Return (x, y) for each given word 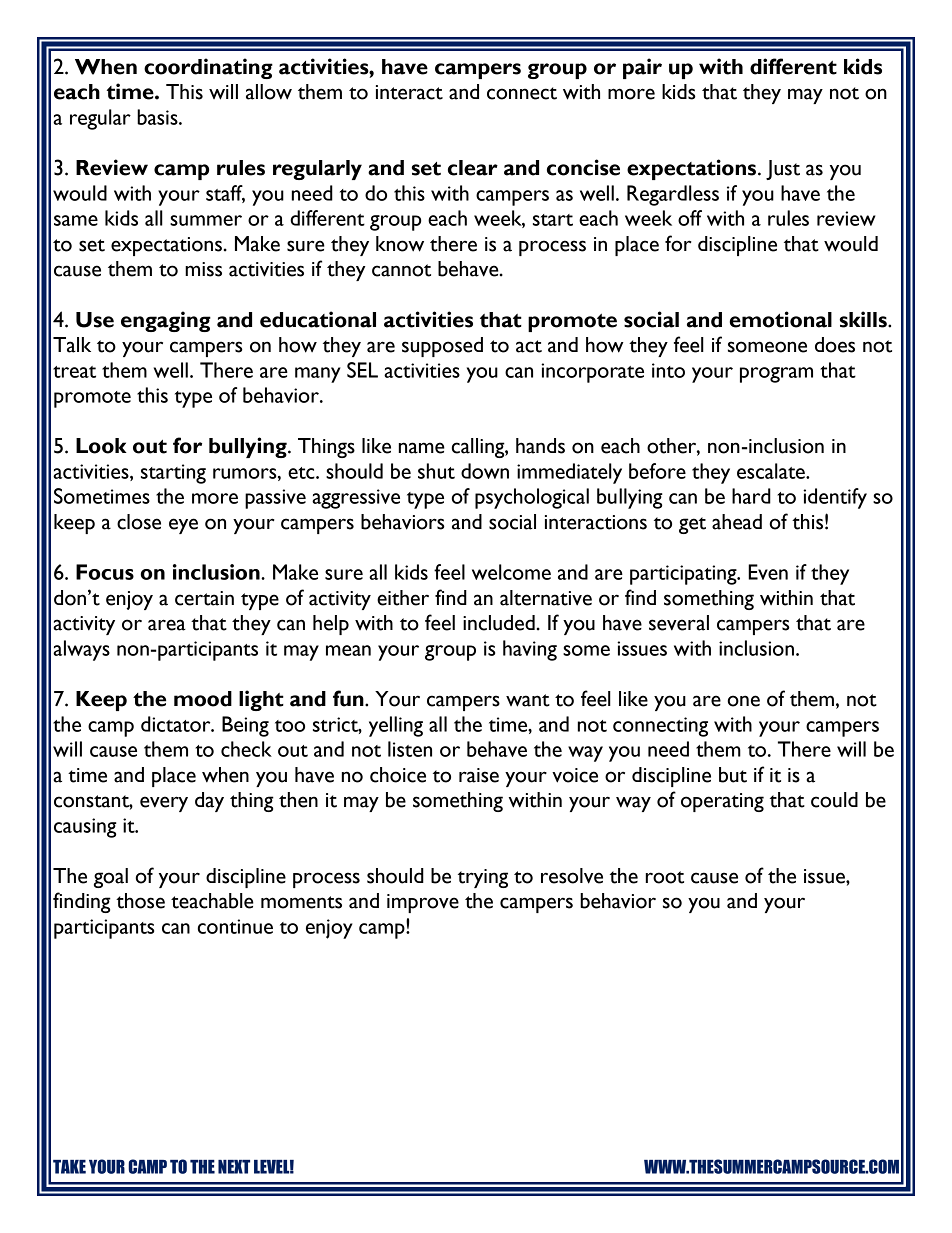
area (167, 625)
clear (473, 168)
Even (768, 572)
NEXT (234, 1167)
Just (783, 170)
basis (158, 117)
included (499, 623)
